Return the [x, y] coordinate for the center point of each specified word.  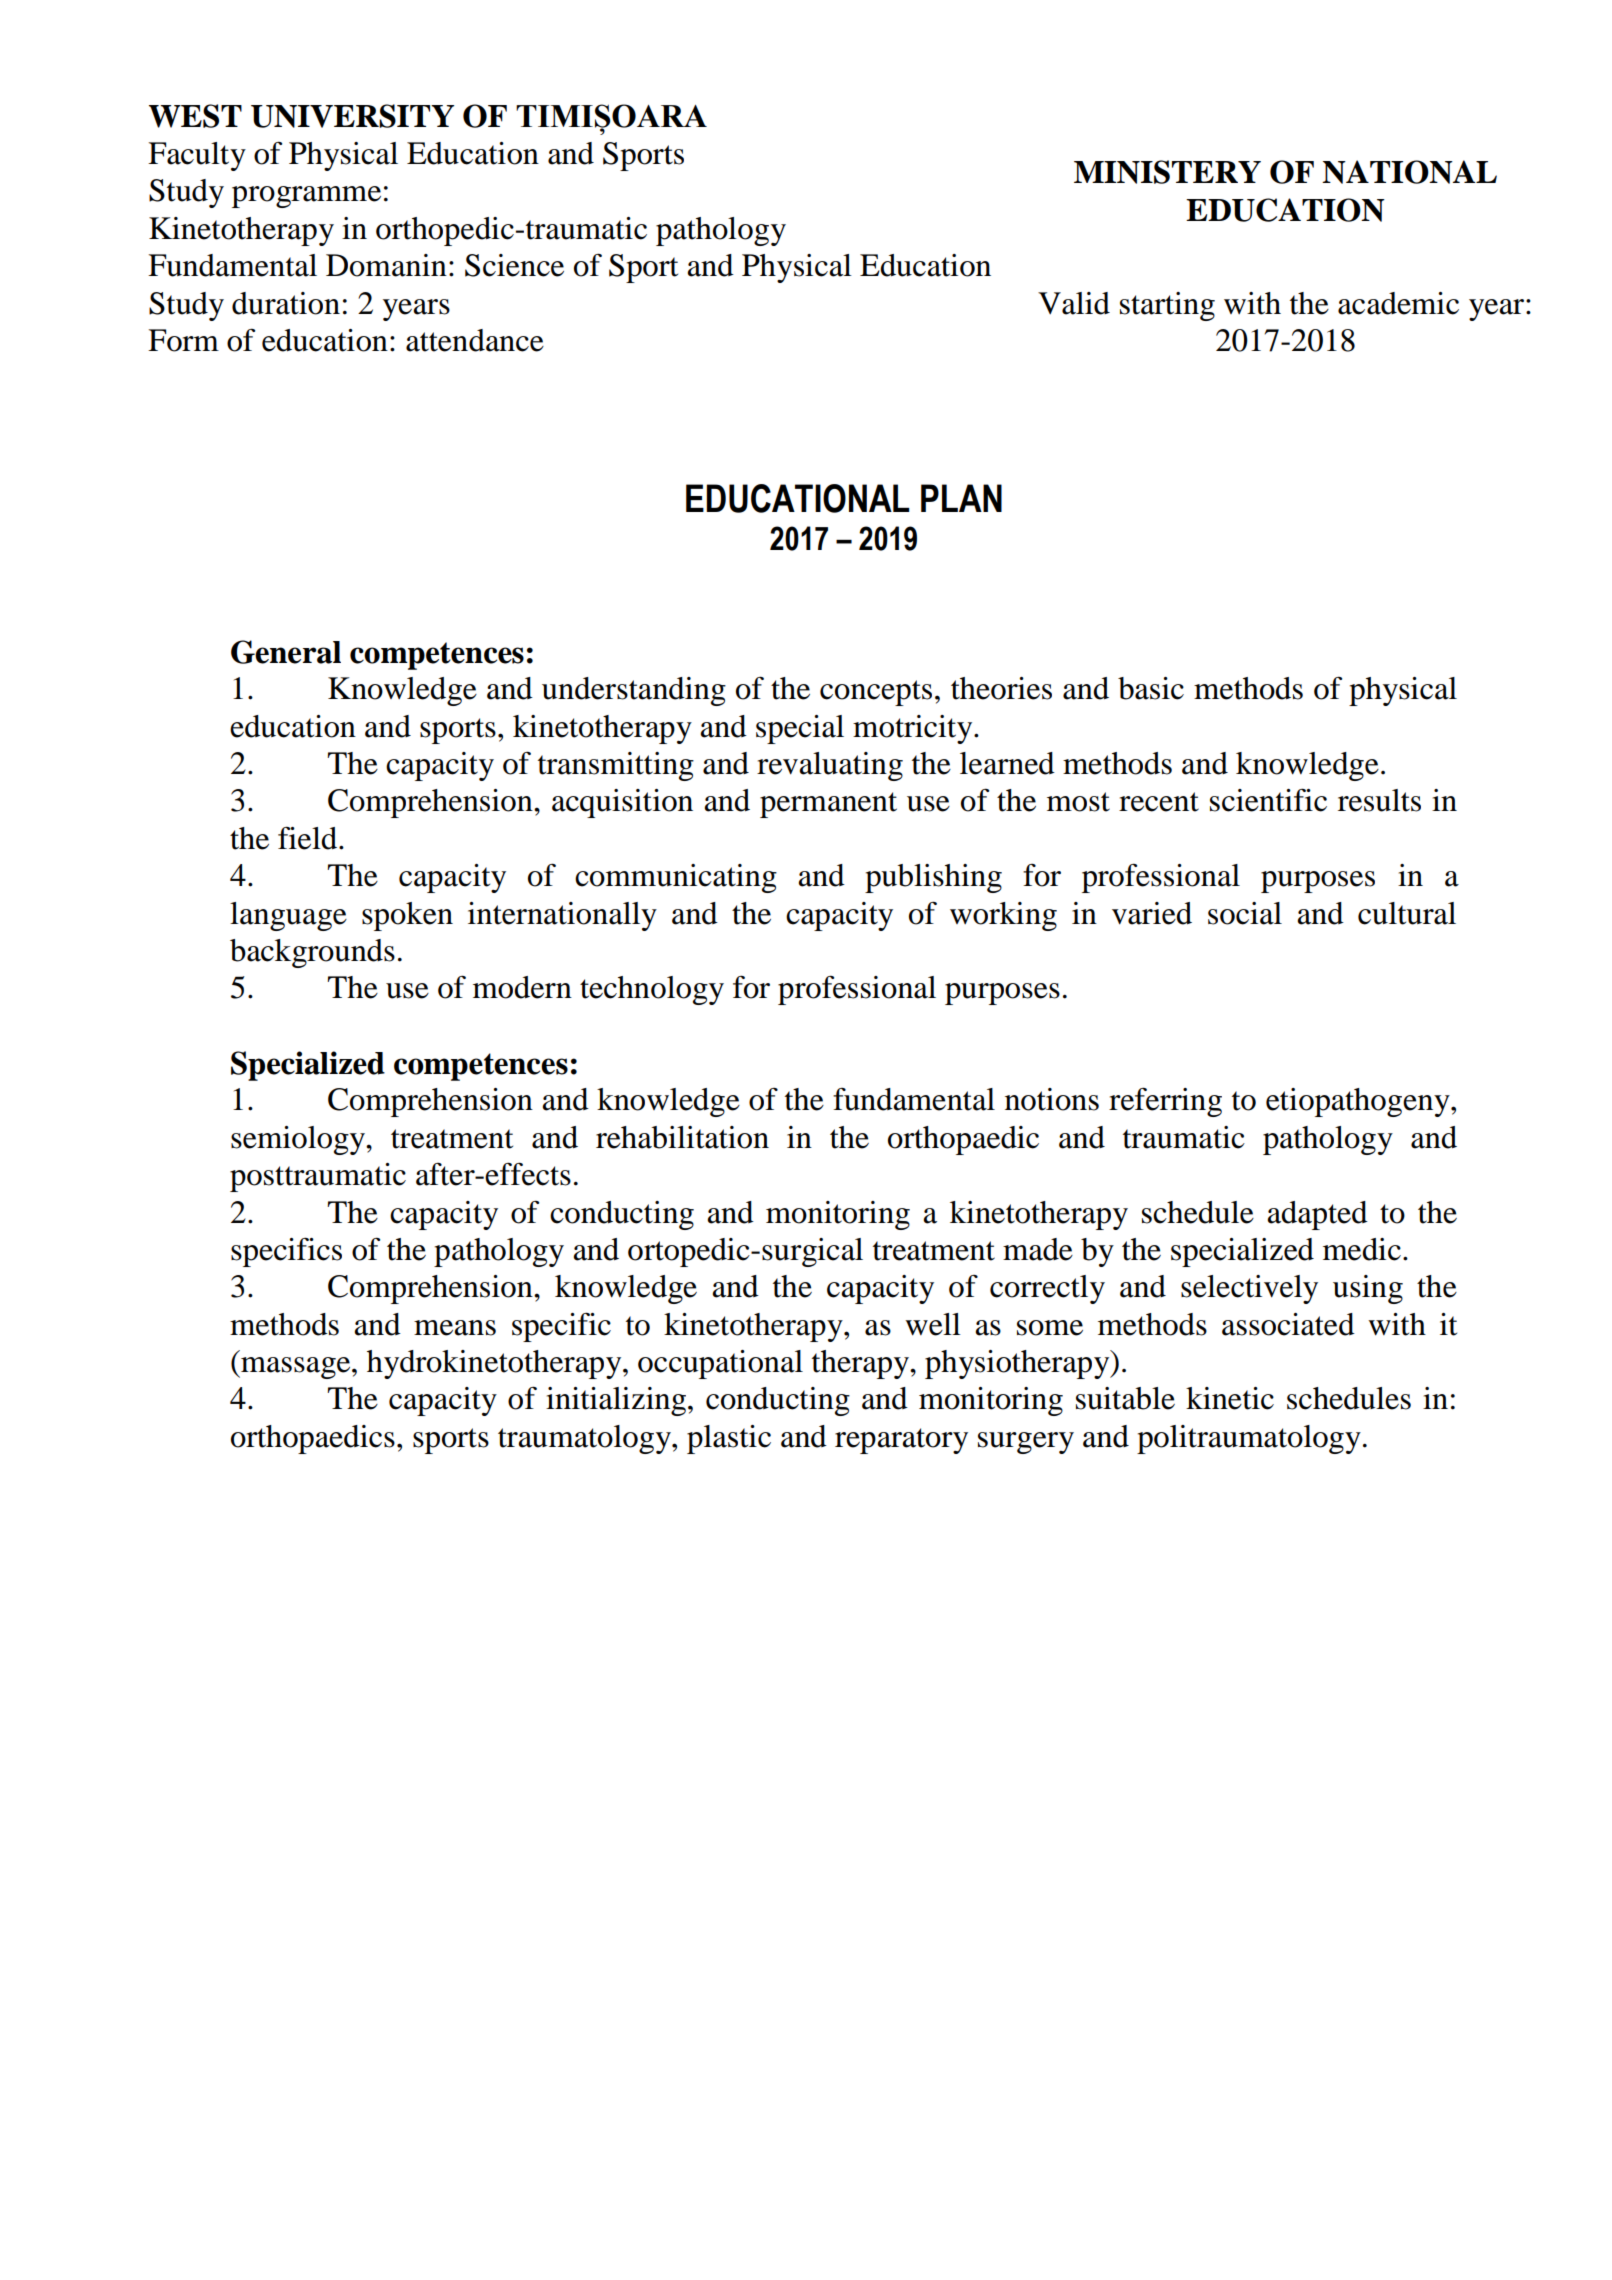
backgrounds [312, 953]
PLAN [961, 498]
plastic [729, 1439]
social [1245, 913]
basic [1151, 688]
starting [1167, 306]
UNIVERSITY [352, 116]
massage [296, 1368]
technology [652, 990]
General [286, 652]
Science [514, 265]
